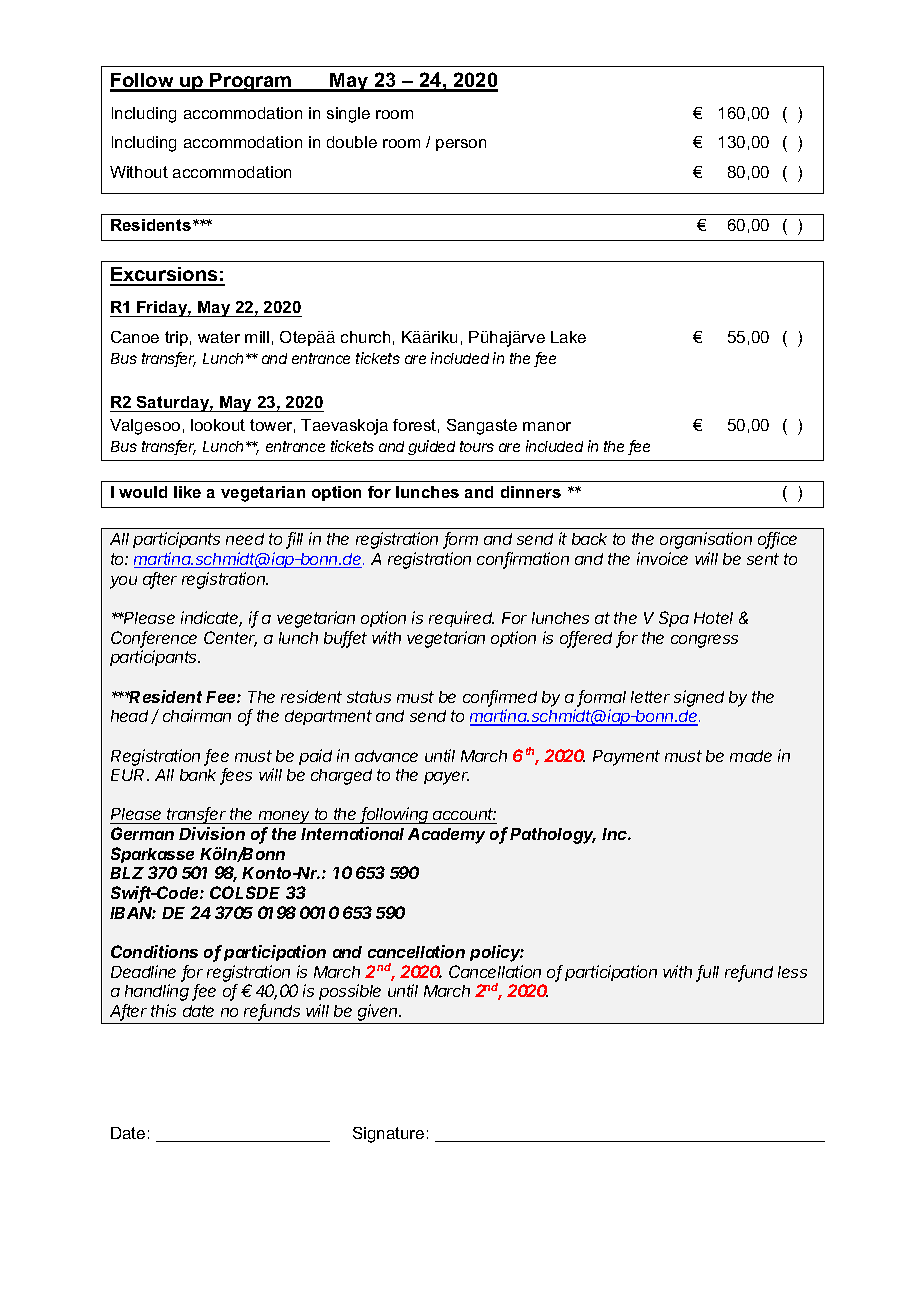 The image size is (924, 1308). Describe the element at coordinates (461, 145) in the document. I see `person` at that location.
